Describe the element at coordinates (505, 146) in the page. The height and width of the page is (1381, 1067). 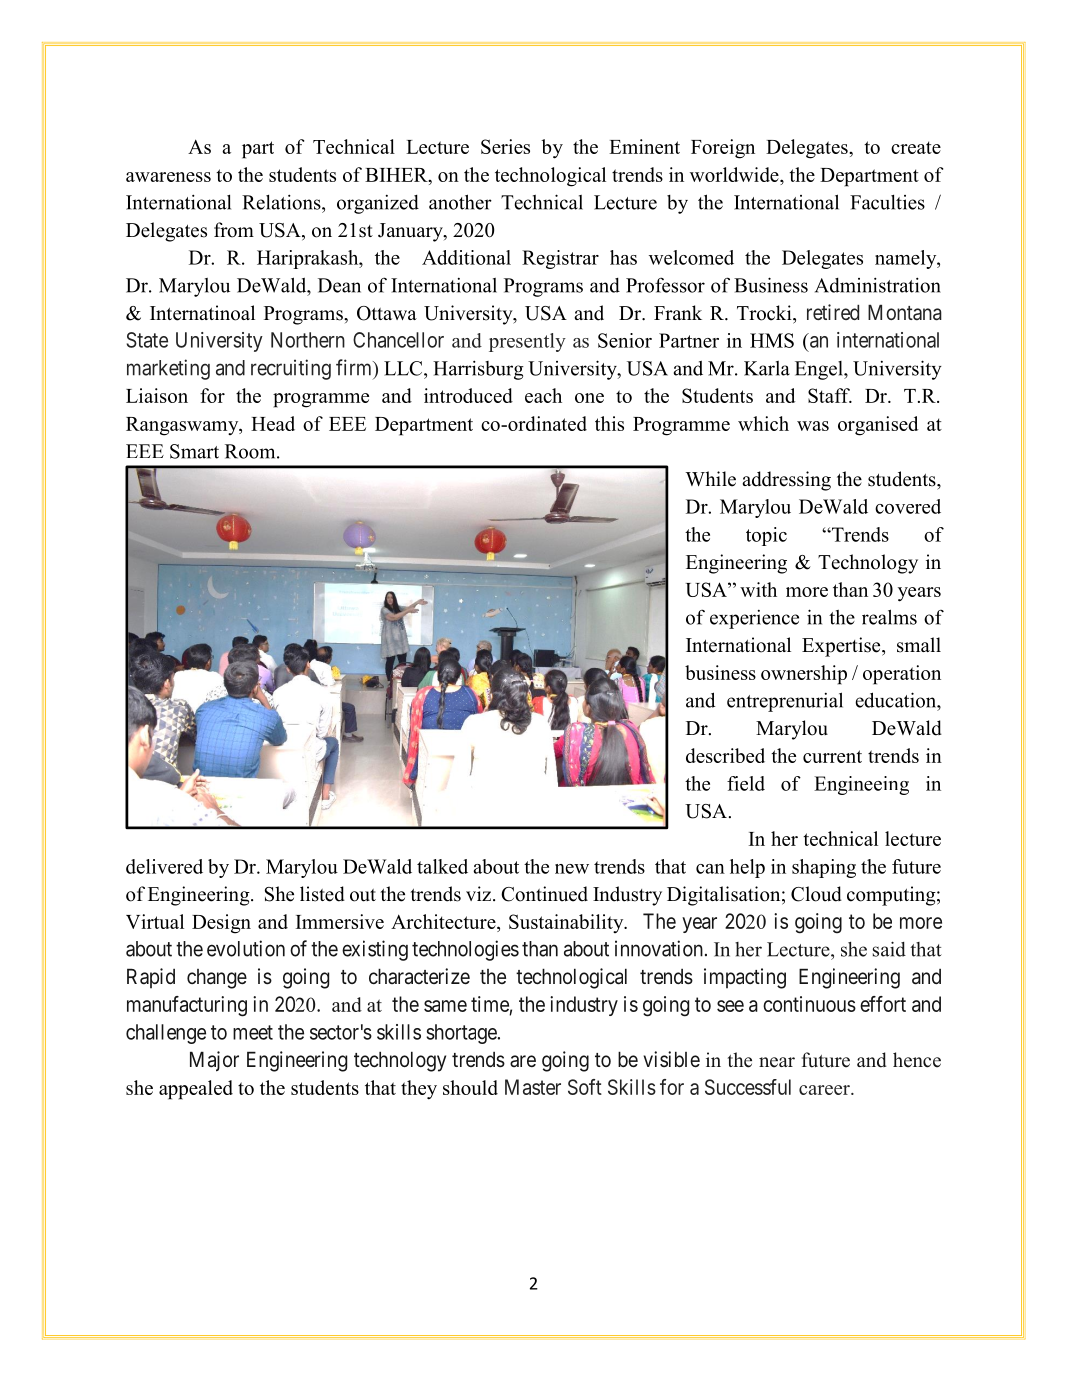
I see `Series` at that location.
